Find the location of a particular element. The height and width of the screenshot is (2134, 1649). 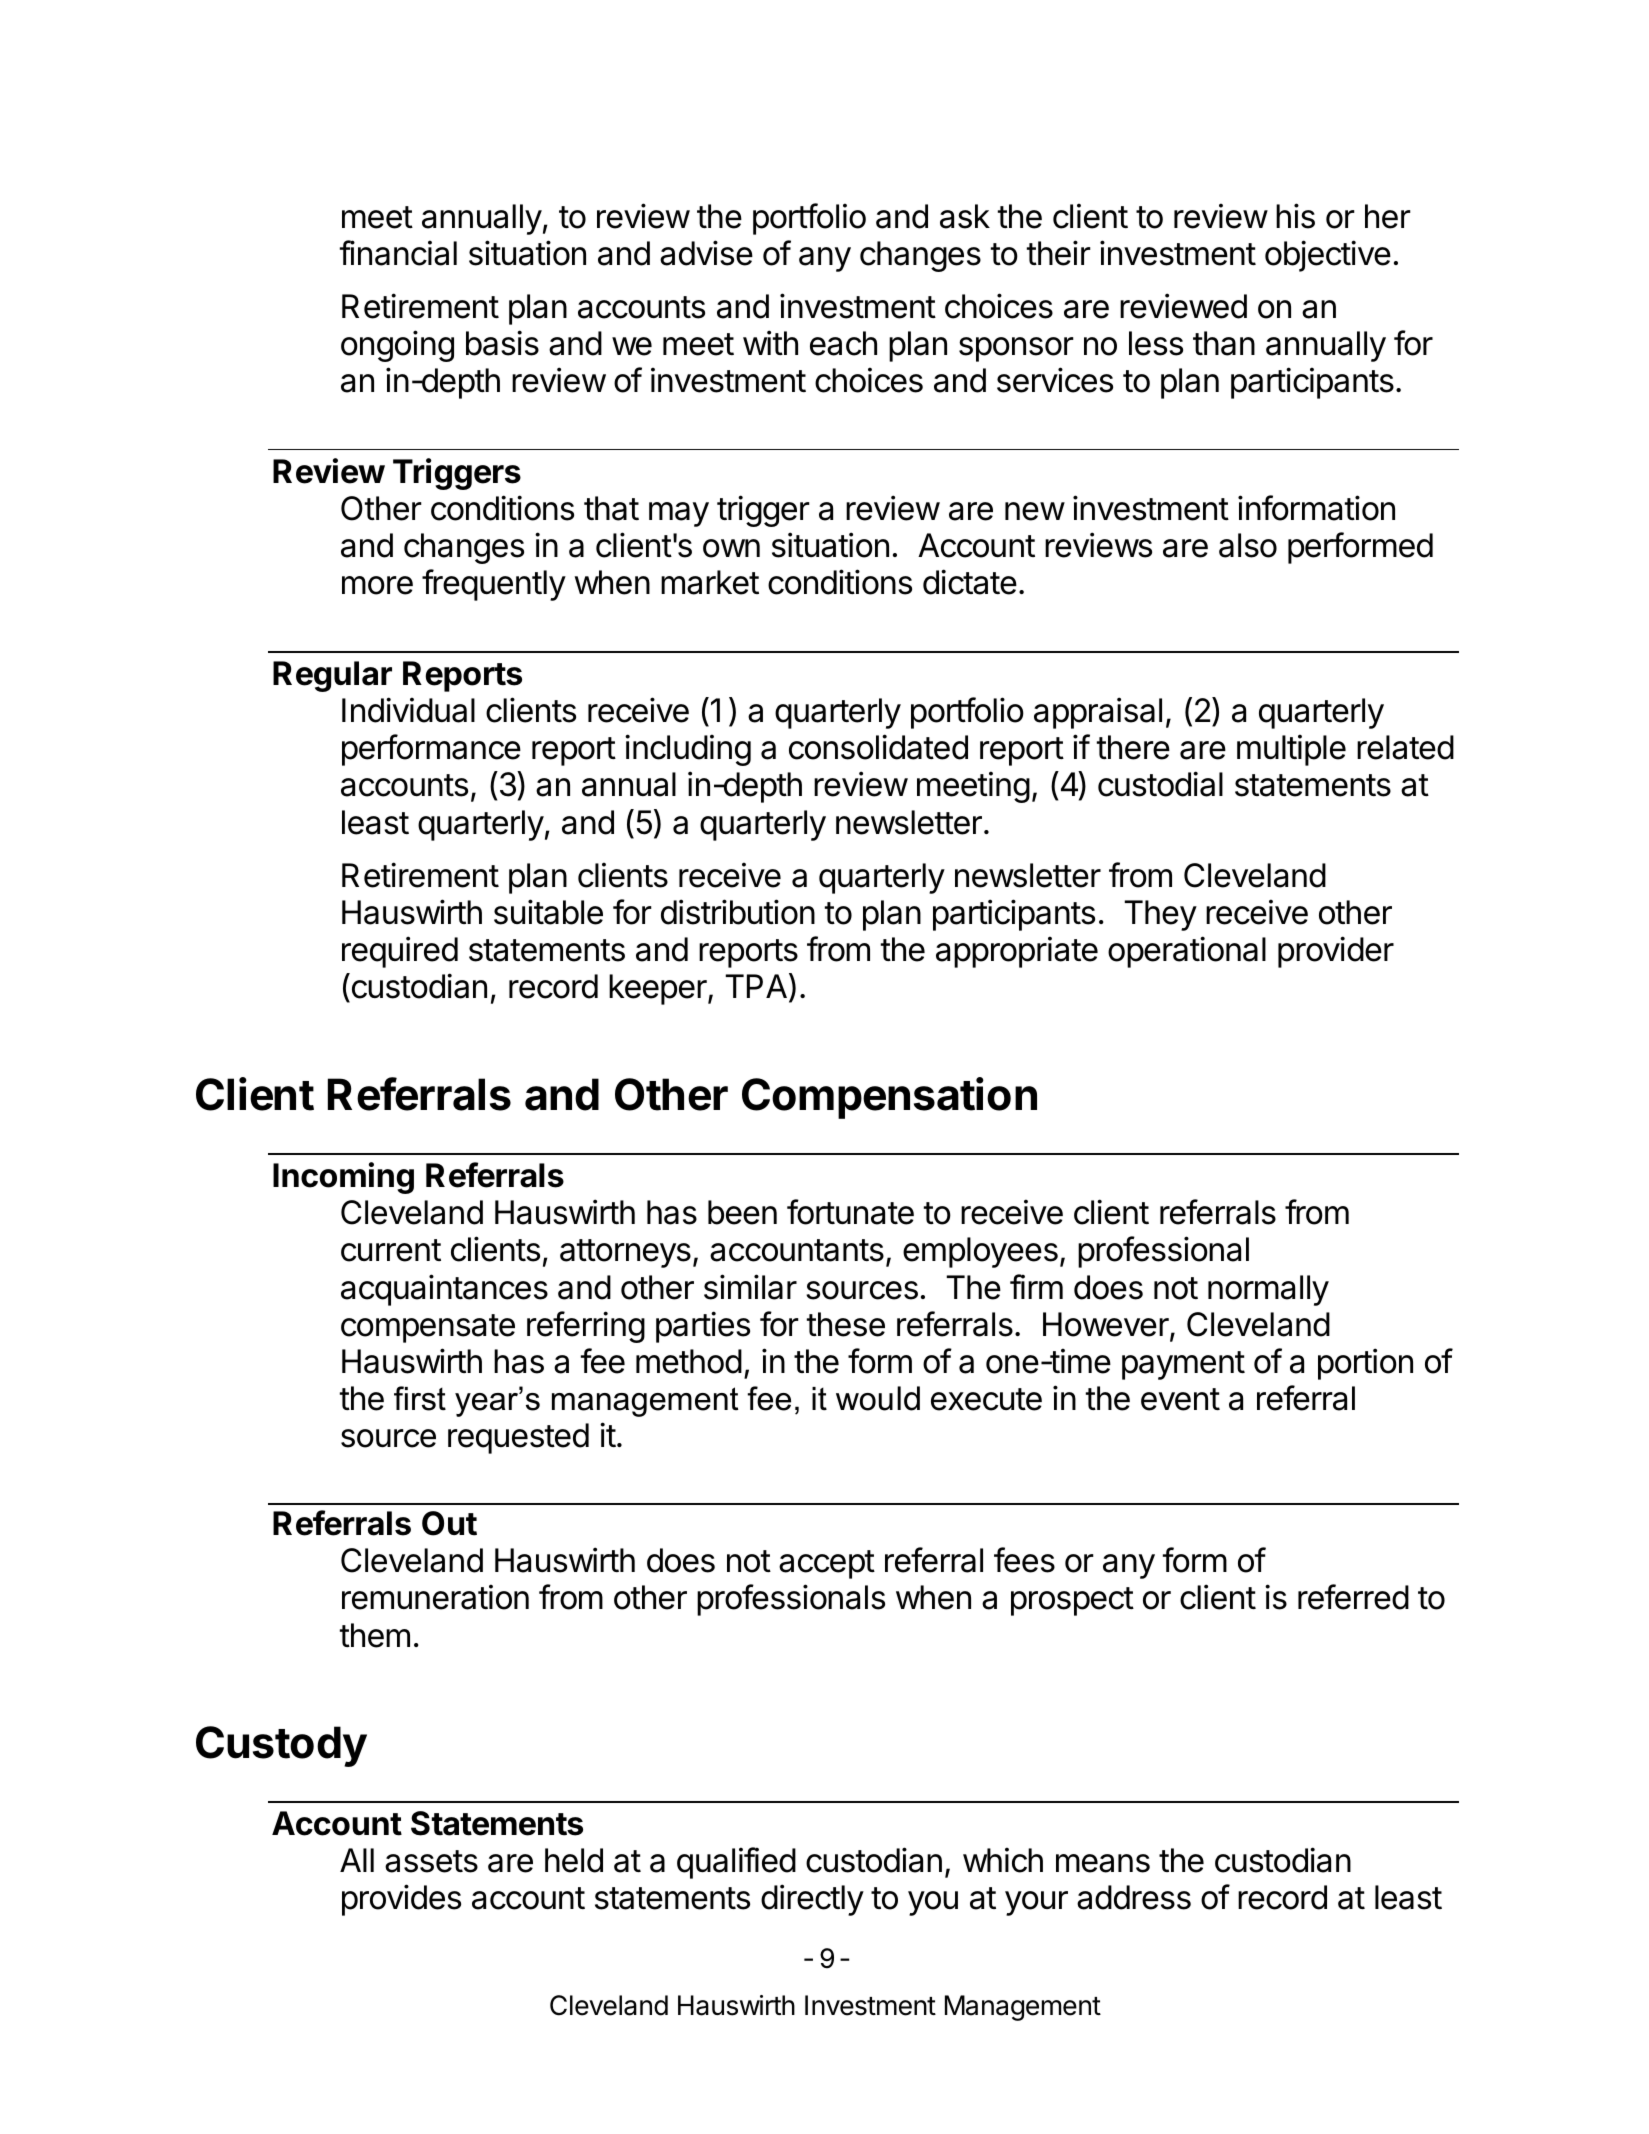

each is located at coordinates (843, 343).
